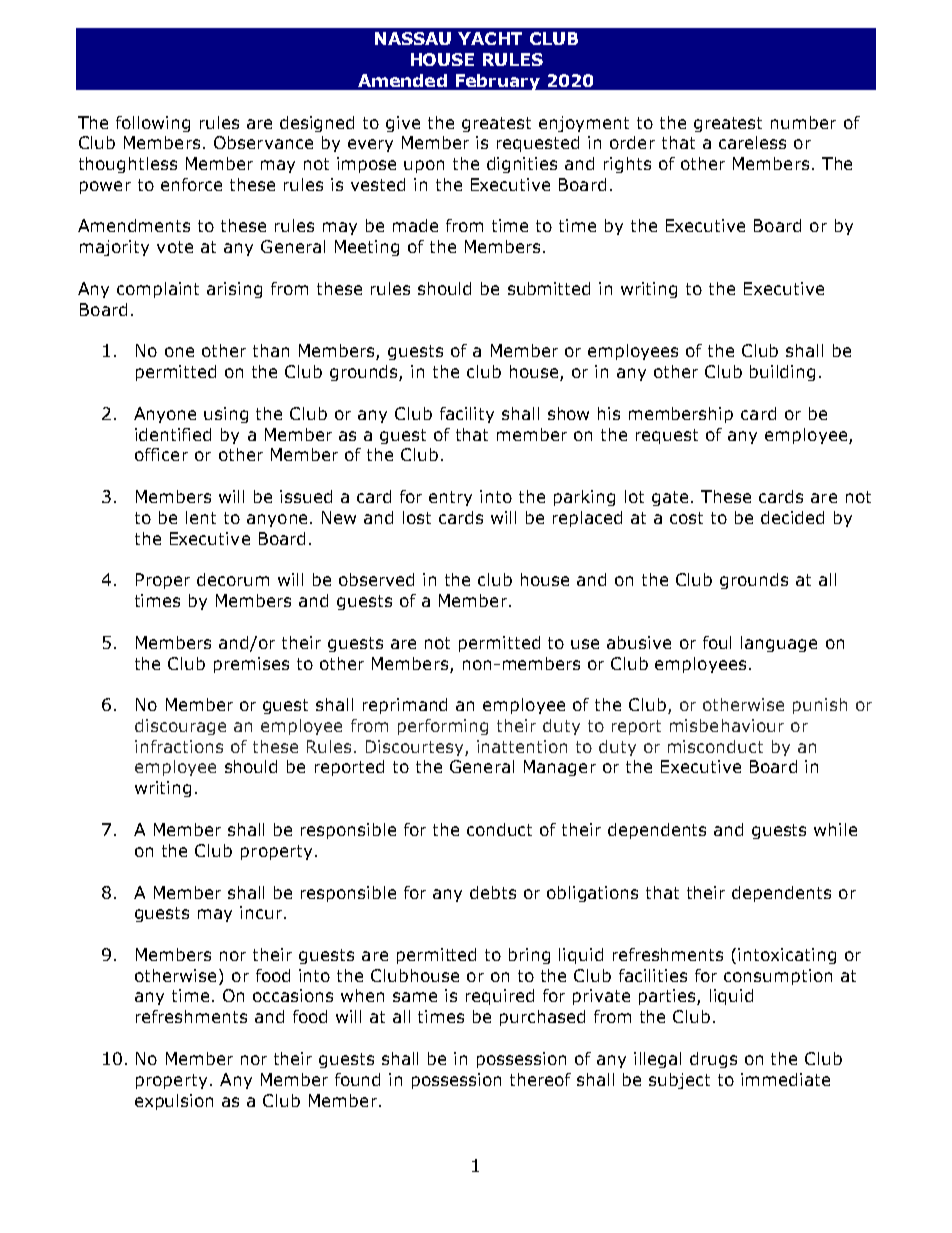  I want to click on lost, so click(417, 517).
